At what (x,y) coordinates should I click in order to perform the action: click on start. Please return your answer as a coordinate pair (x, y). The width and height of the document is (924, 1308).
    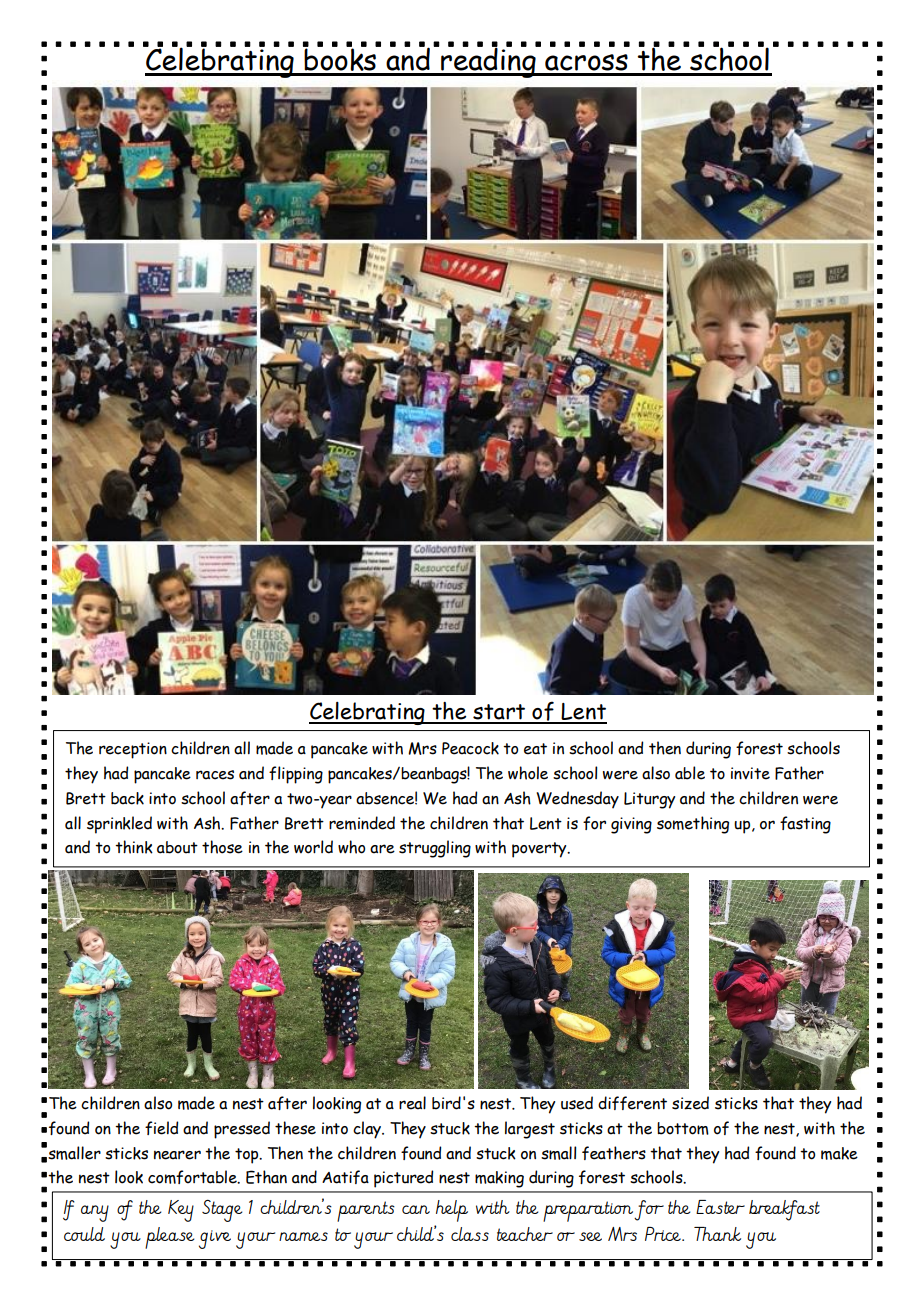
    Looking at the image, I should click on (499, 713).
